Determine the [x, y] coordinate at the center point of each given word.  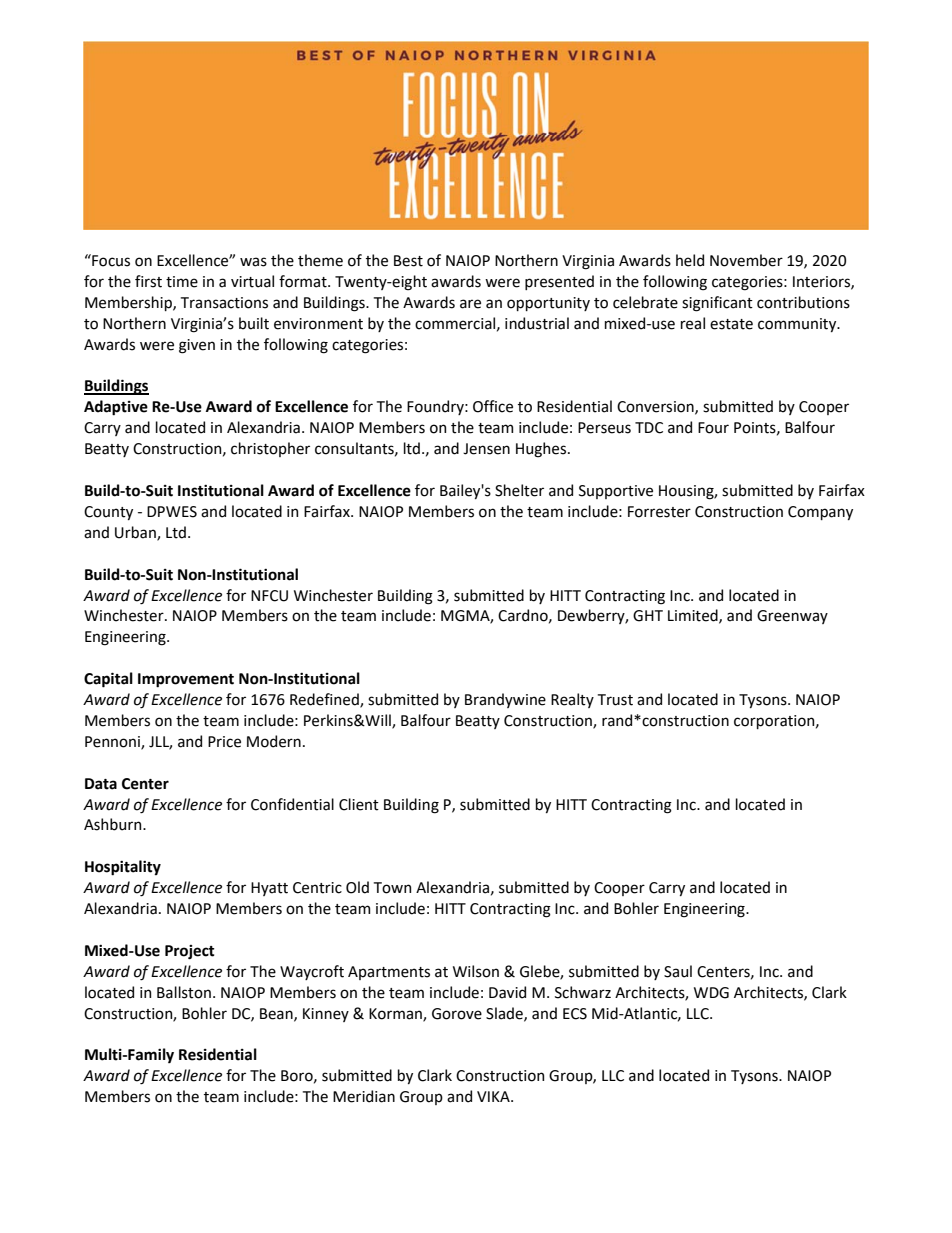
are [470, 304]
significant [717, 304]
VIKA [494, 1096]
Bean [277, 1014]
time [182, 282]
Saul [678, 971]
